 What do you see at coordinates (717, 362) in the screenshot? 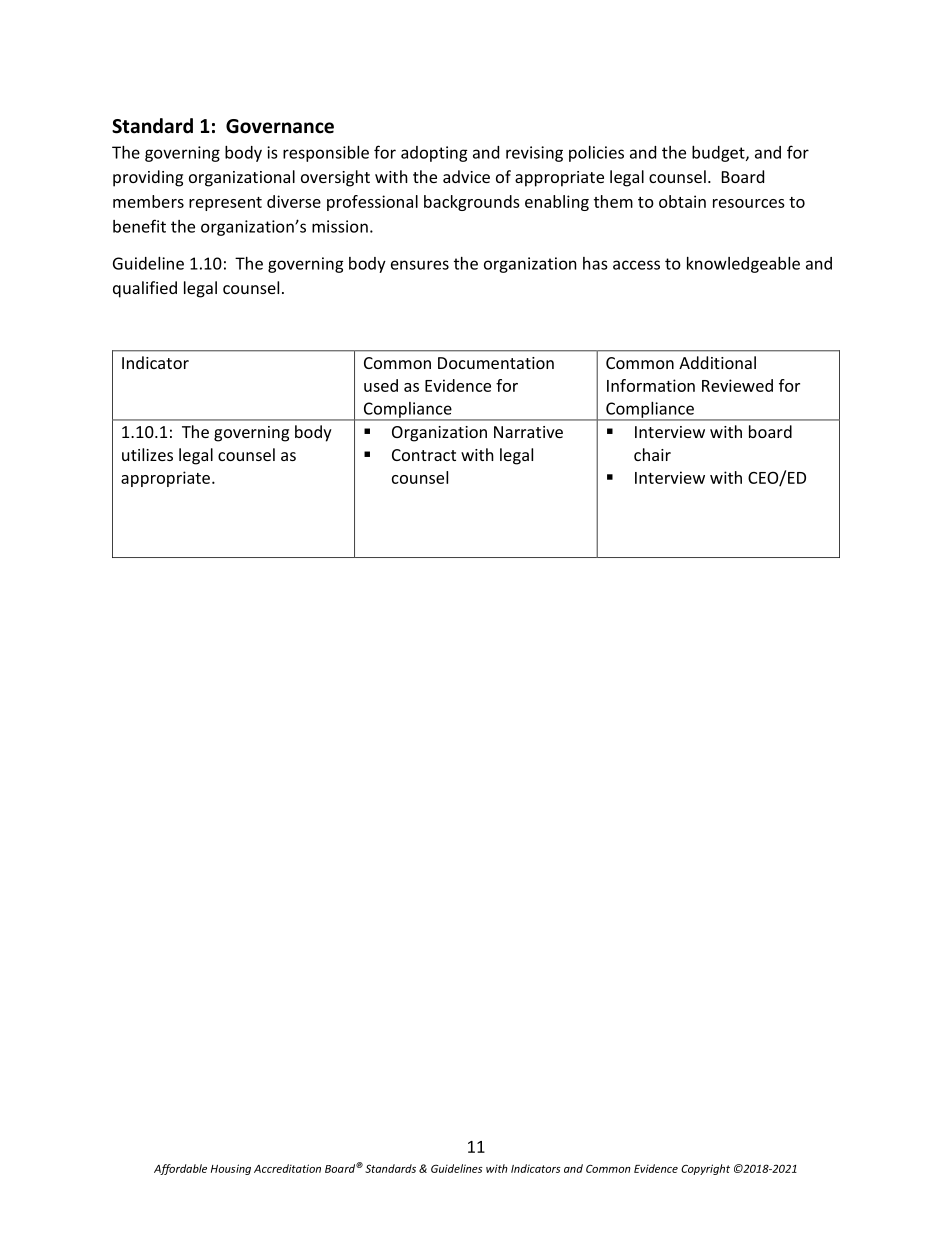
I see `Additional` at bounding box center [717, 362].
